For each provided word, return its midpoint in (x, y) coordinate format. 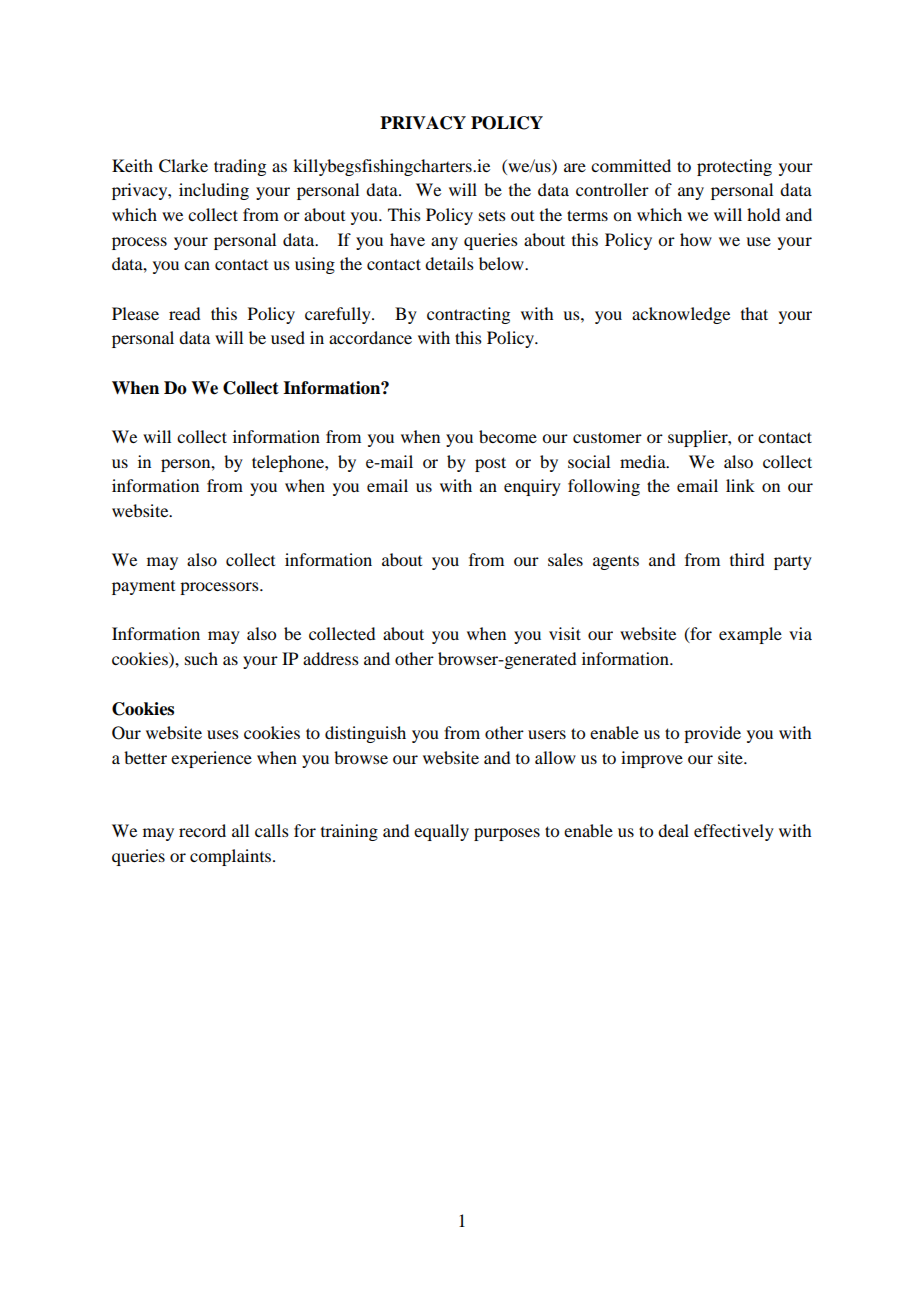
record (202, 830)
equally (441, 832)
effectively (734, 832)
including (214, 191)
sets (492, 215)
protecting (734, 167)
